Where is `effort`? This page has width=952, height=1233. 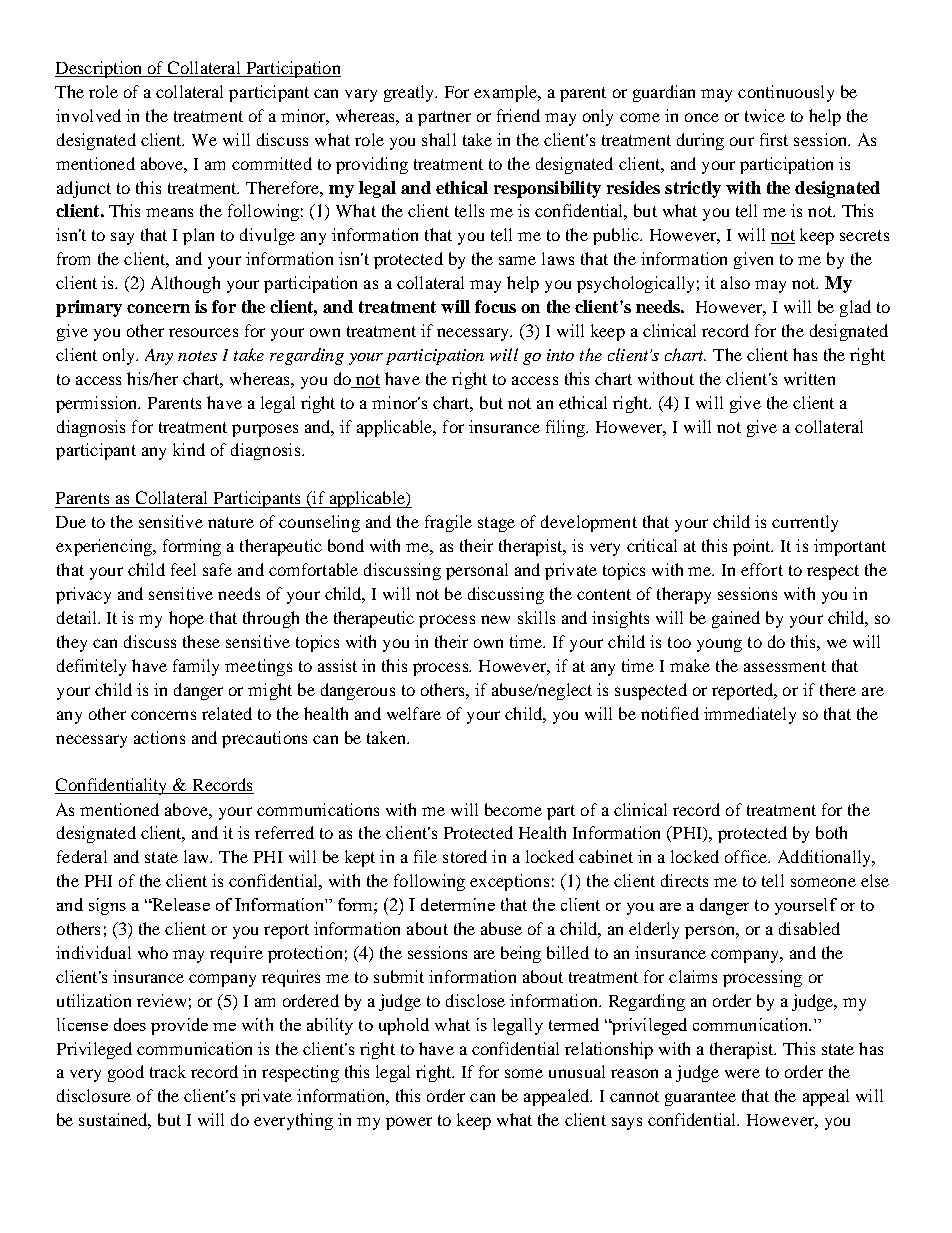
effort is located at coordinates (762, 569).
